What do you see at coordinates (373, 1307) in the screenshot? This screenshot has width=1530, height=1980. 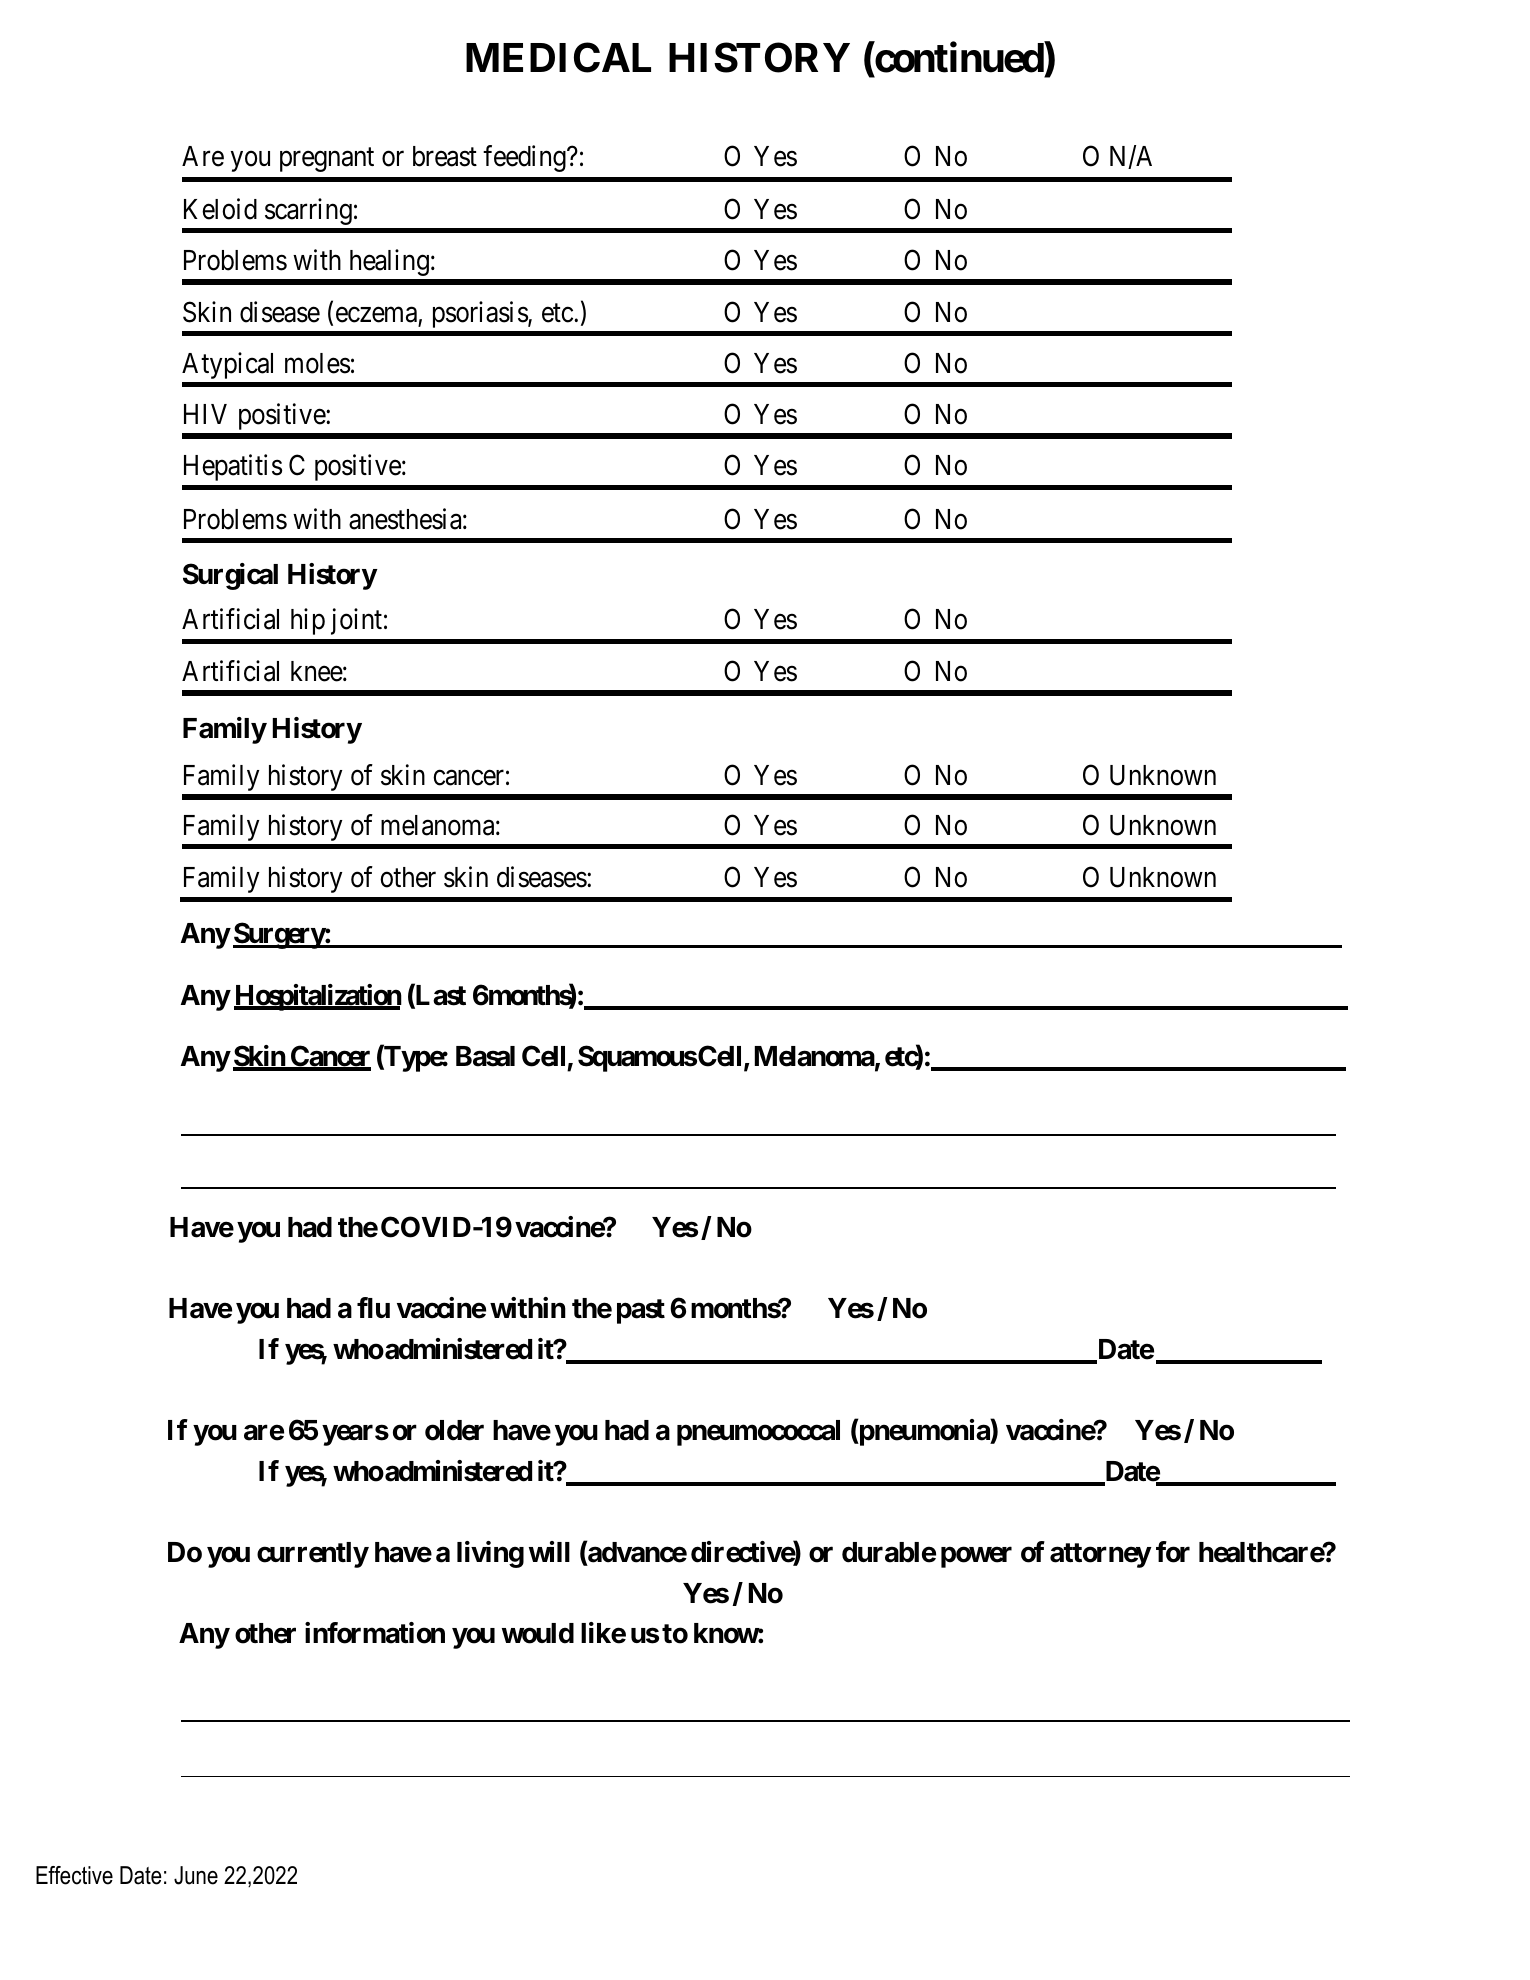 I see `flu` at bounding box center [373, 1307].
